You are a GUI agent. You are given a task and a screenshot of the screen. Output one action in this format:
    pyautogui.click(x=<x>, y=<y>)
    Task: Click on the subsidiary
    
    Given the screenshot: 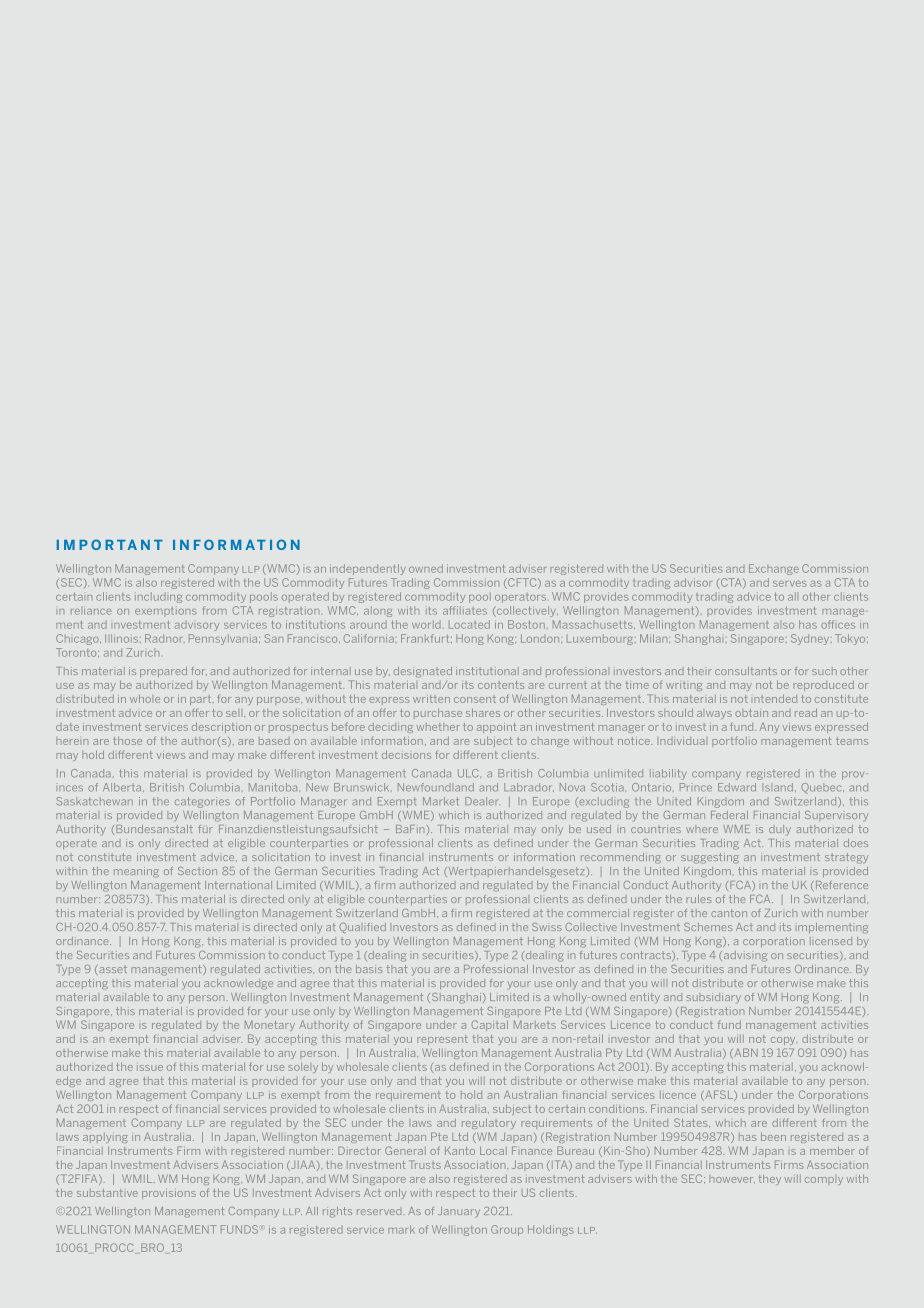 What is the action you would take?
    pyautogui.click(x=714, y=998)
